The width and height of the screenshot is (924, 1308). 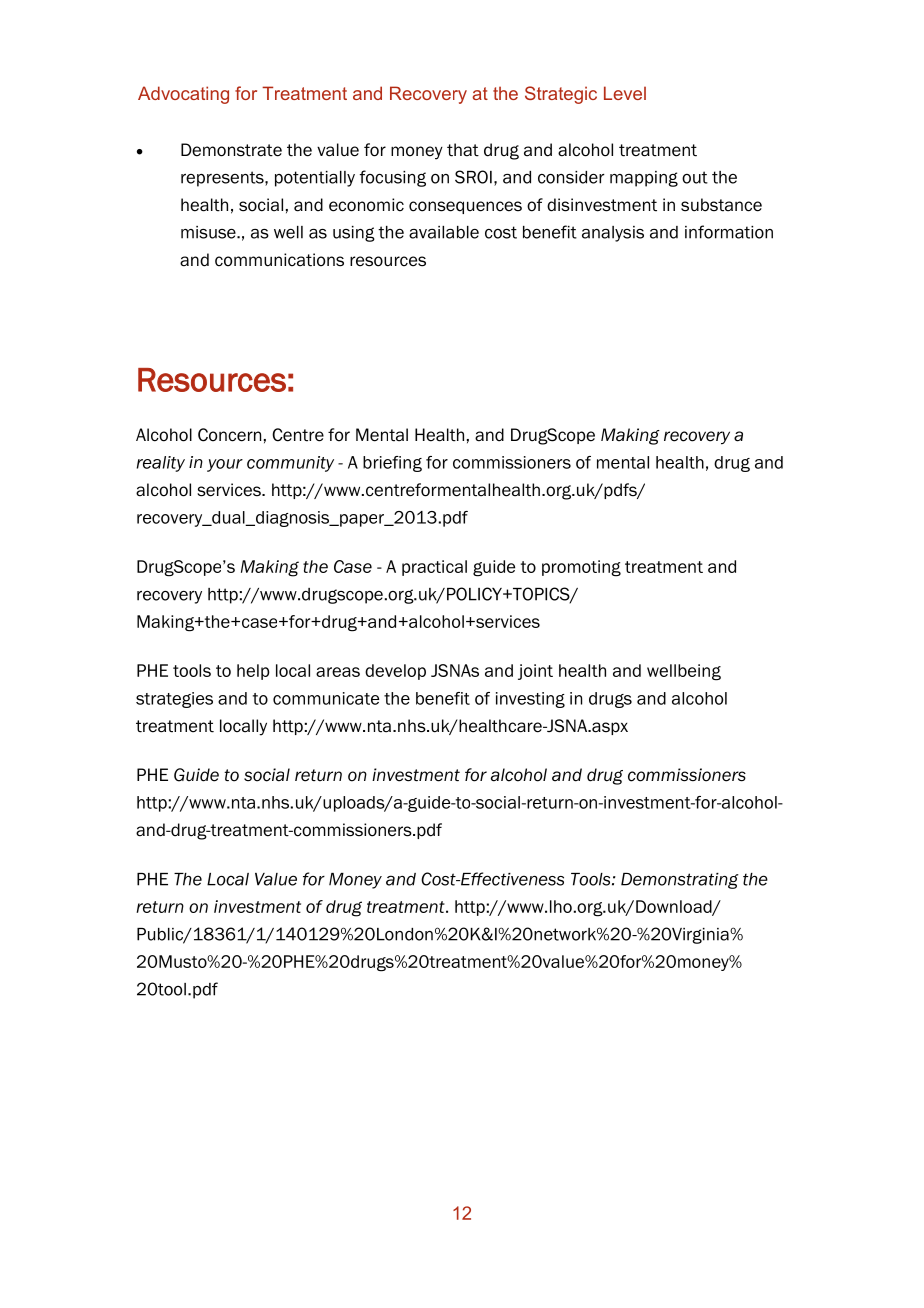 What do you see at coordinates (174, 700) in the screenshot?
I see `strategies` at bounding box center [174, 700].
